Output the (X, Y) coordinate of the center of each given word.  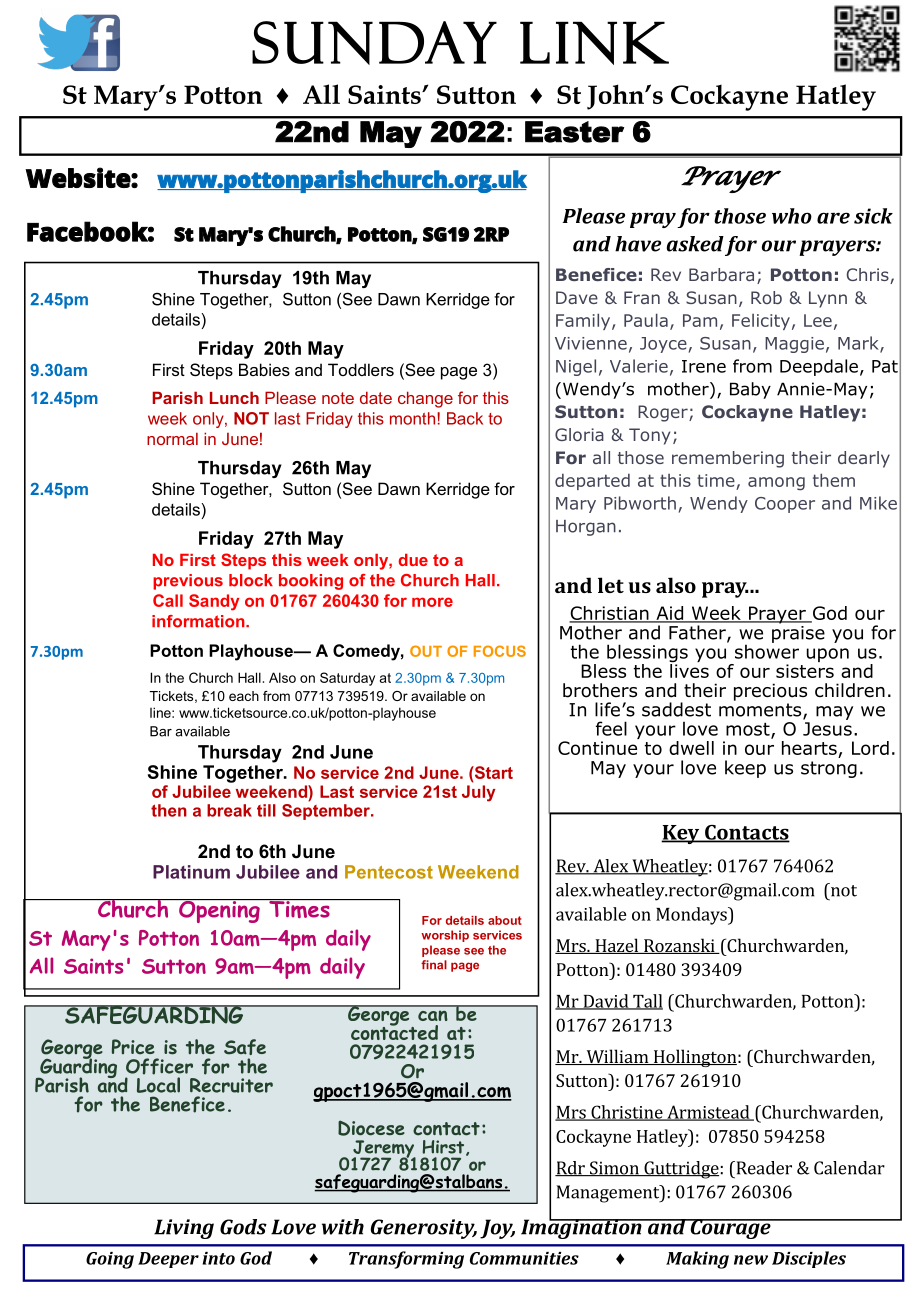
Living (184, 1229)
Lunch (234, 397)
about (505, 920)
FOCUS (500, 651)
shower (767, 650)
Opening (219, 911)
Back (465, 418)
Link (594, 43)
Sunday (374, 43)
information (199, 621)
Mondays (692, 916)
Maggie (794, 345)
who (792, 216)
